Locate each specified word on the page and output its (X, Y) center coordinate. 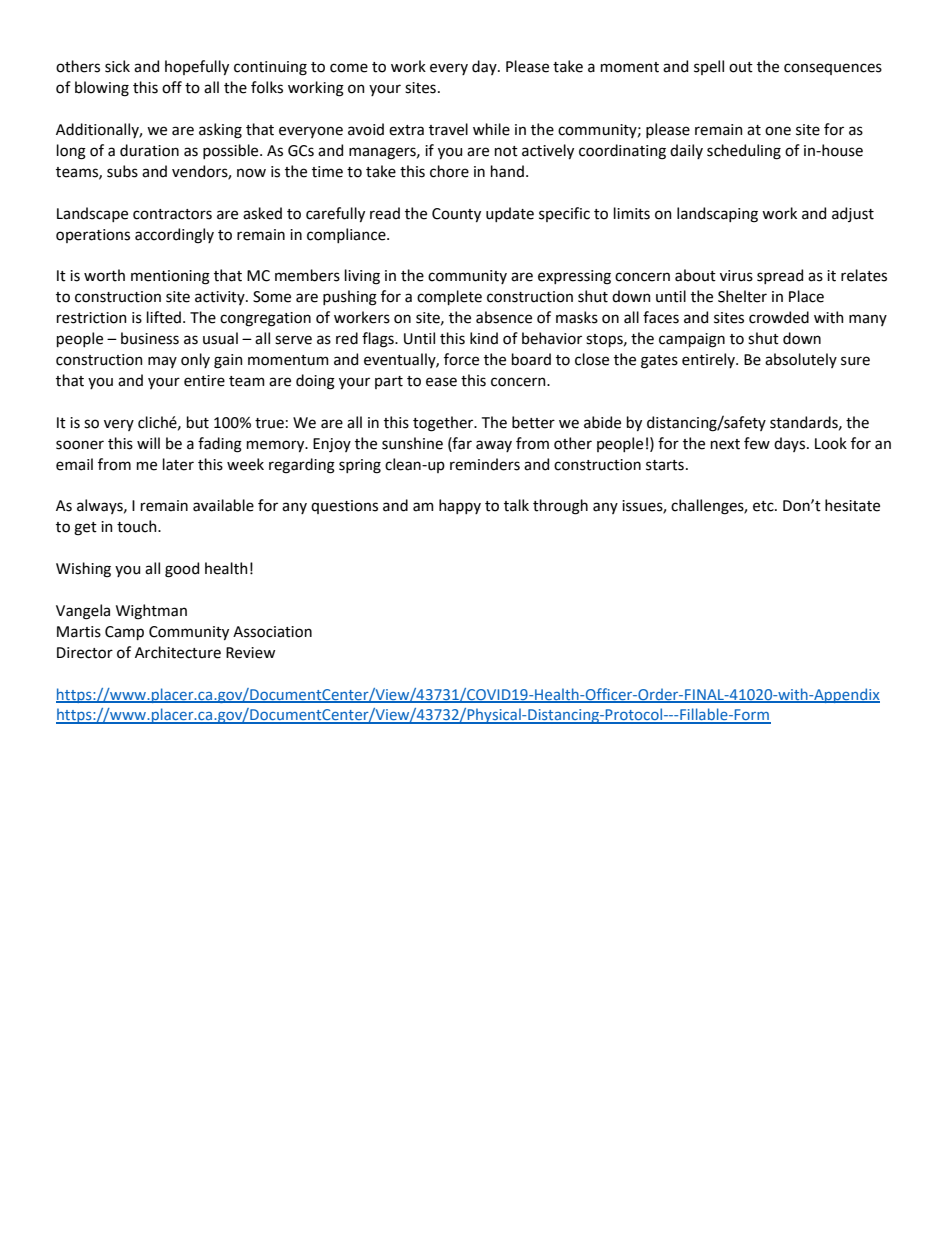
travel (448, 129)
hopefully (197, 67)
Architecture (178, 652)
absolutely (801, 360)
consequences (833, 69)
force (461, 359)
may (162, 362)
